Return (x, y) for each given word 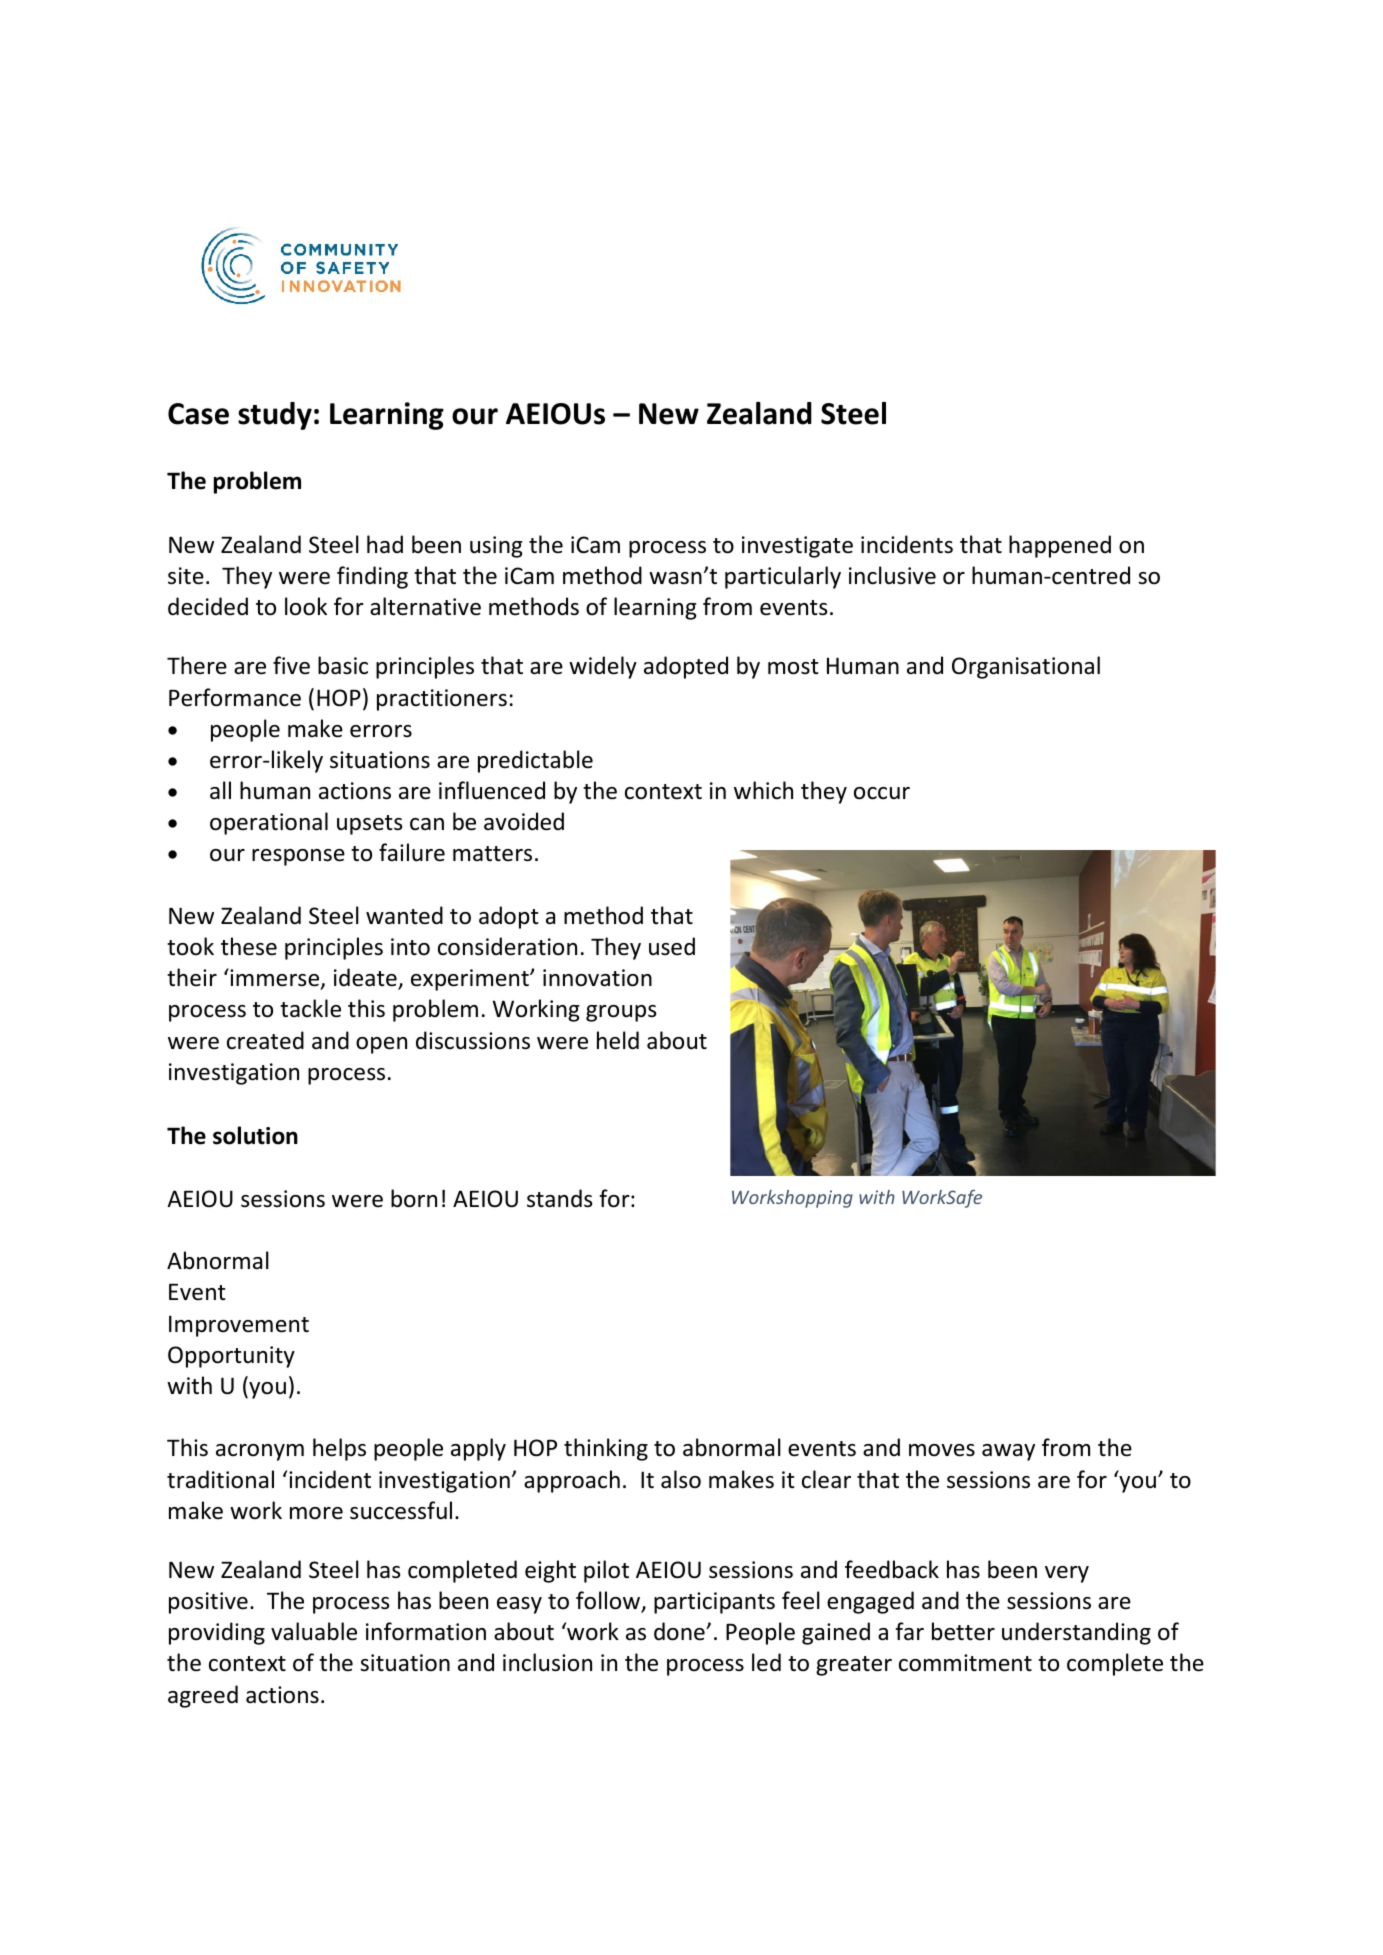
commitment (965, 1663)
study (275, 416)
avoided (524, 821)
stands (559, 1198)
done (680, 1631)
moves (942, 1450)
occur (882, 793)
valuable (314, 1631)
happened (1060, 546)
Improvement (239, 1326)
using (496, 547)
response (298, 857)
